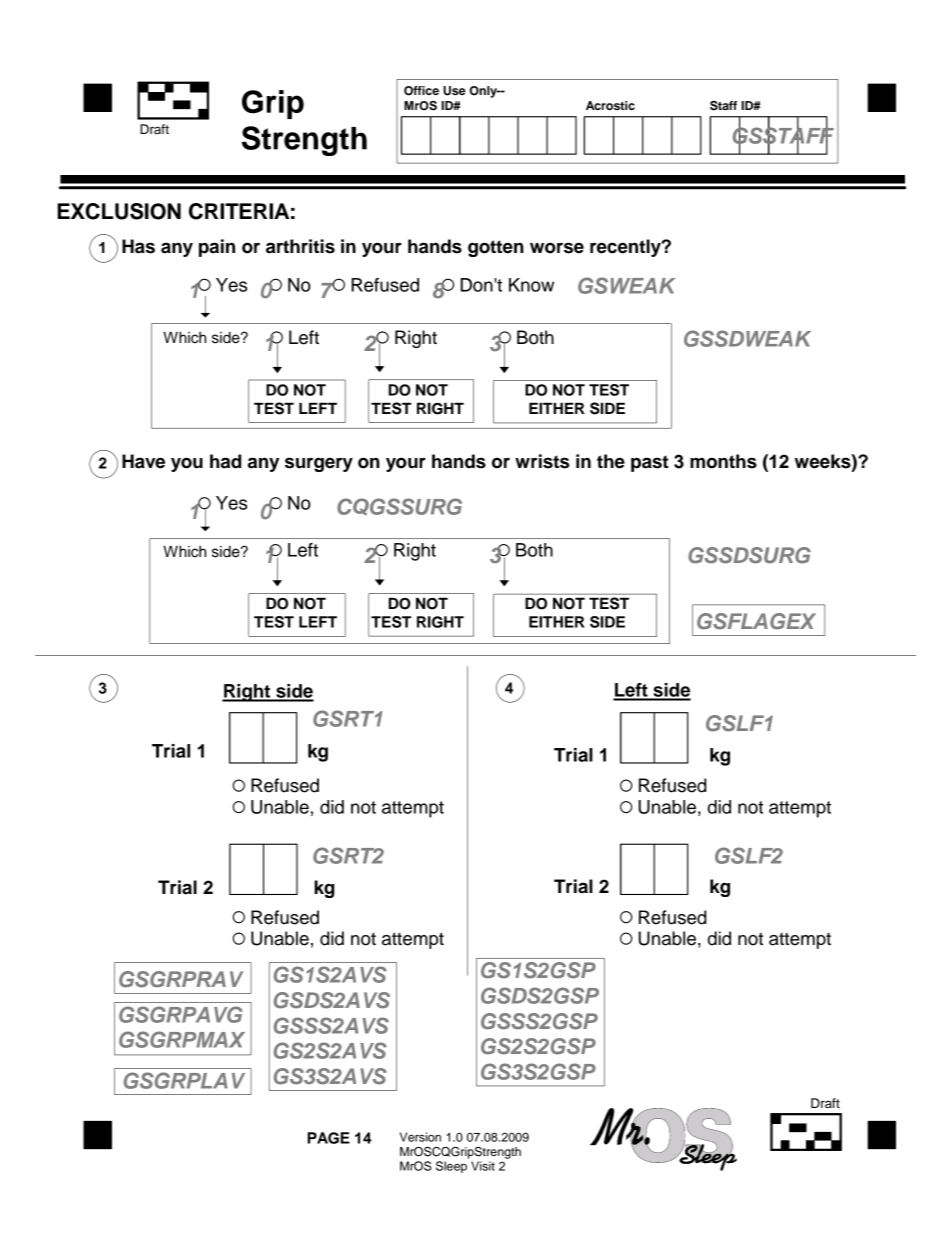 This document has height=1233, width=952. Describe the element at coordinates (143, 461) in the document. I see `Have` at that location.
